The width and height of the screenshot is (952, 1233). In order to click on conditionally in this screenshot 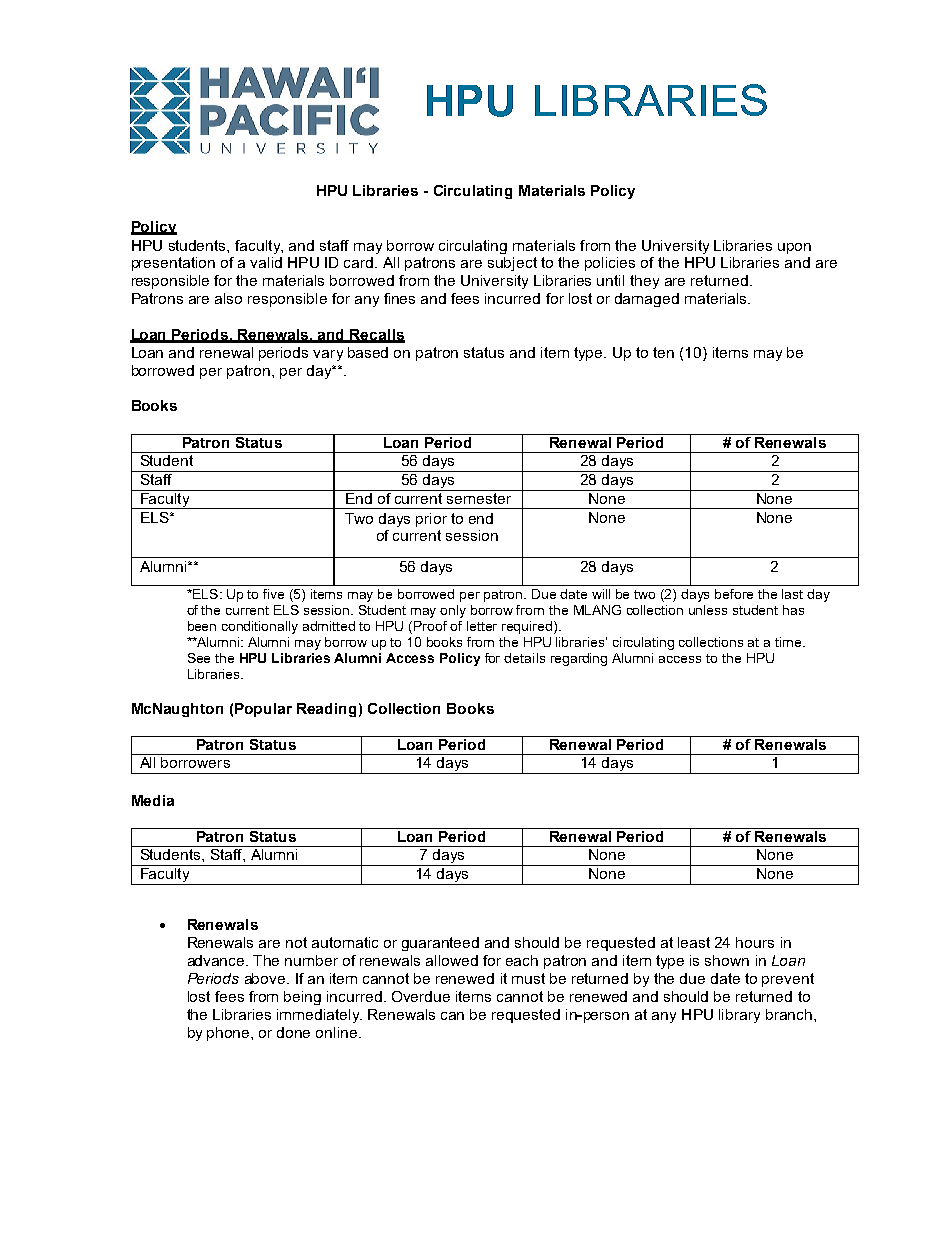, I will do `click(260, 627)`.
